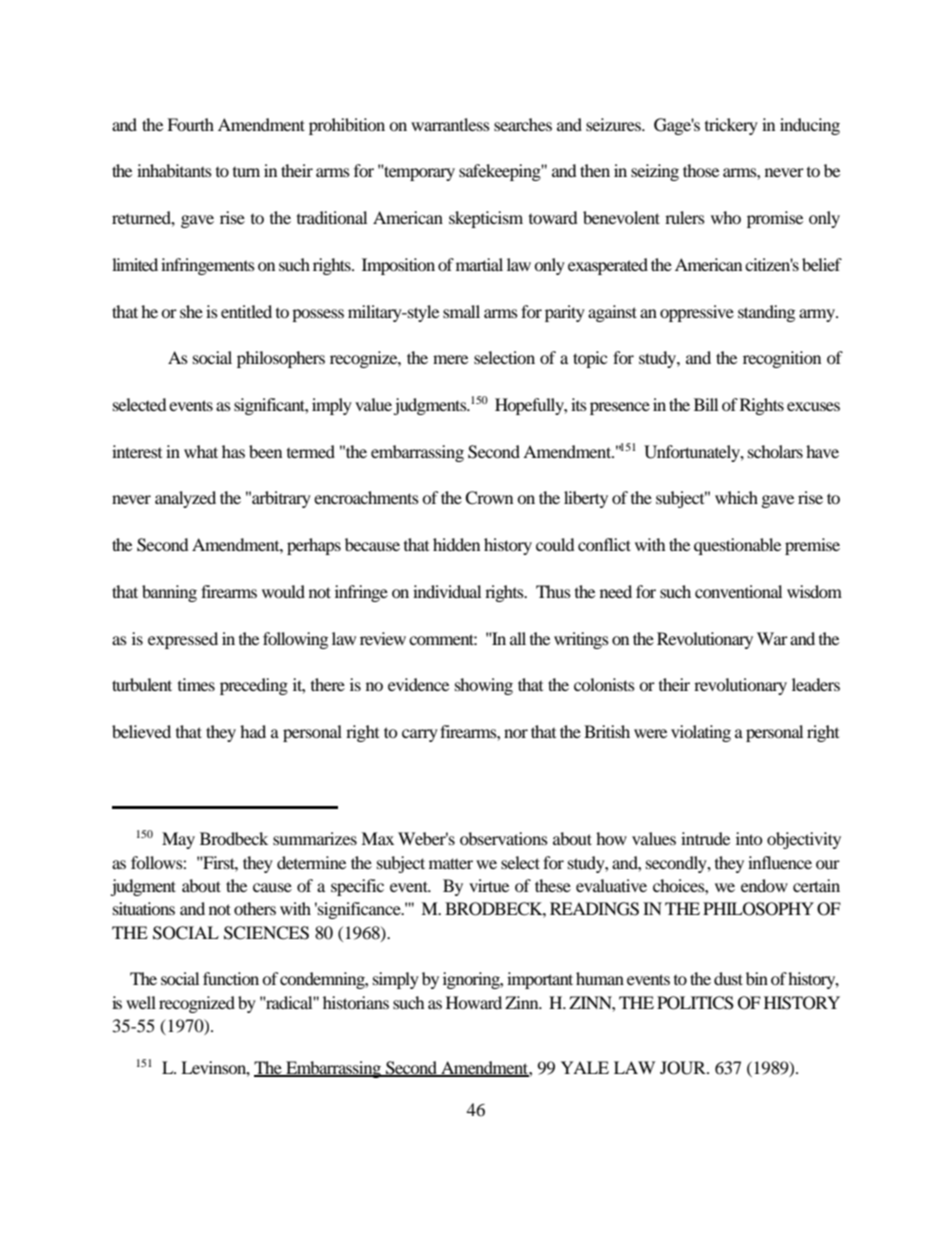 The height and width of the screenshot is (1233, 952). Describe the element at coordinates (731, 126) in the screenshot. I see `trickery` at that location.
